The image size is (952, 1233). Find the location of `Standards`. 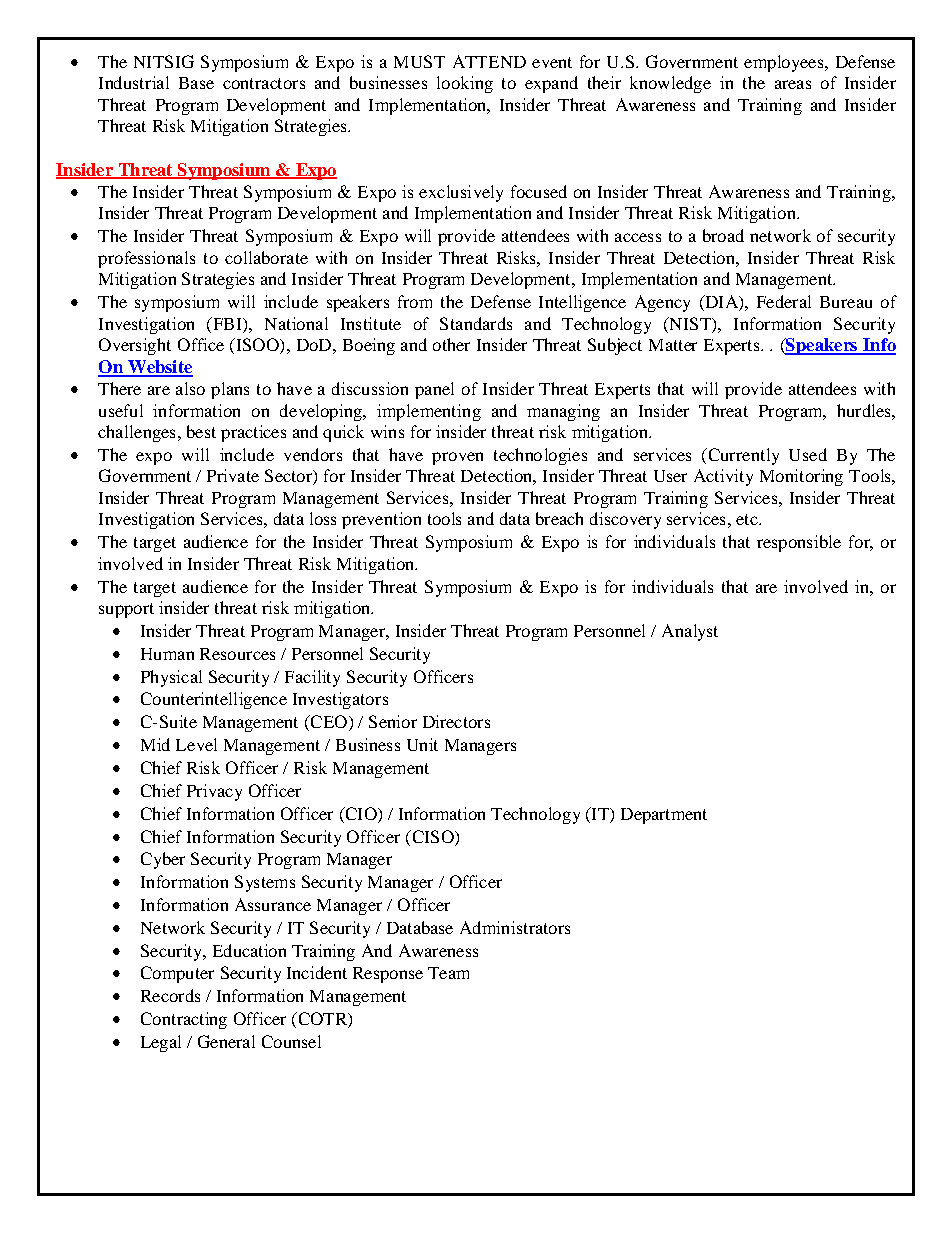

Standards is located at coordinates (476, 323).
